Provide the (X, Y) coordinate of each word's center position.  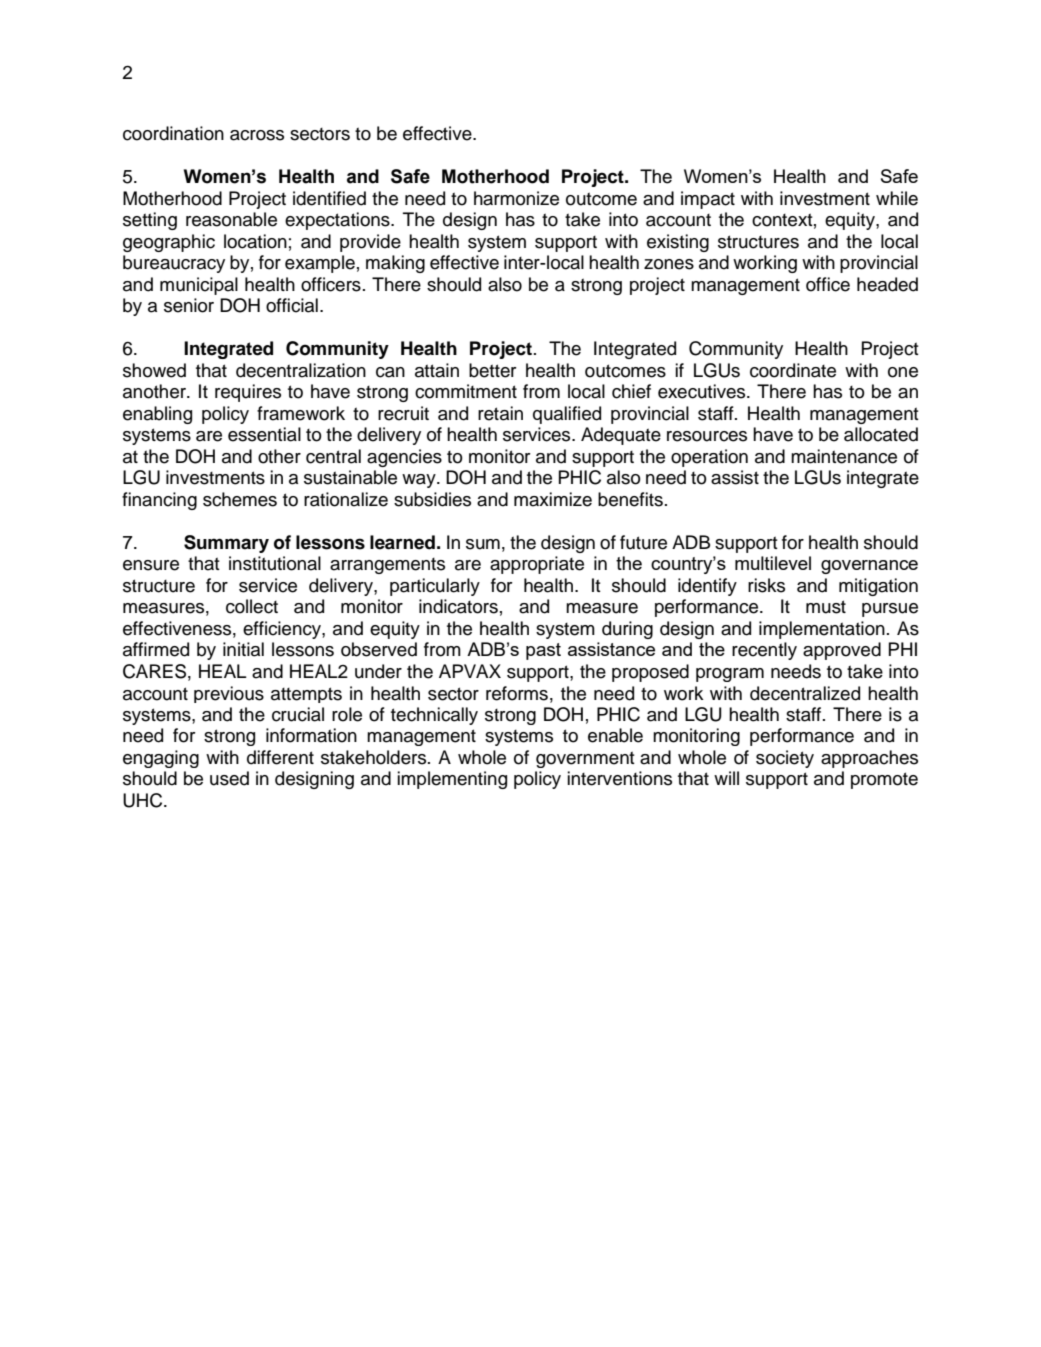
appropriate (537, 565)
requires (248, 393)
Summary (226, 544)
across (257, 135)
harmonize (516, 198)
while (897, 198)
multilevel (773, 563)
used (229, 778)
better (493, 370)
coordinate (793, 370)
